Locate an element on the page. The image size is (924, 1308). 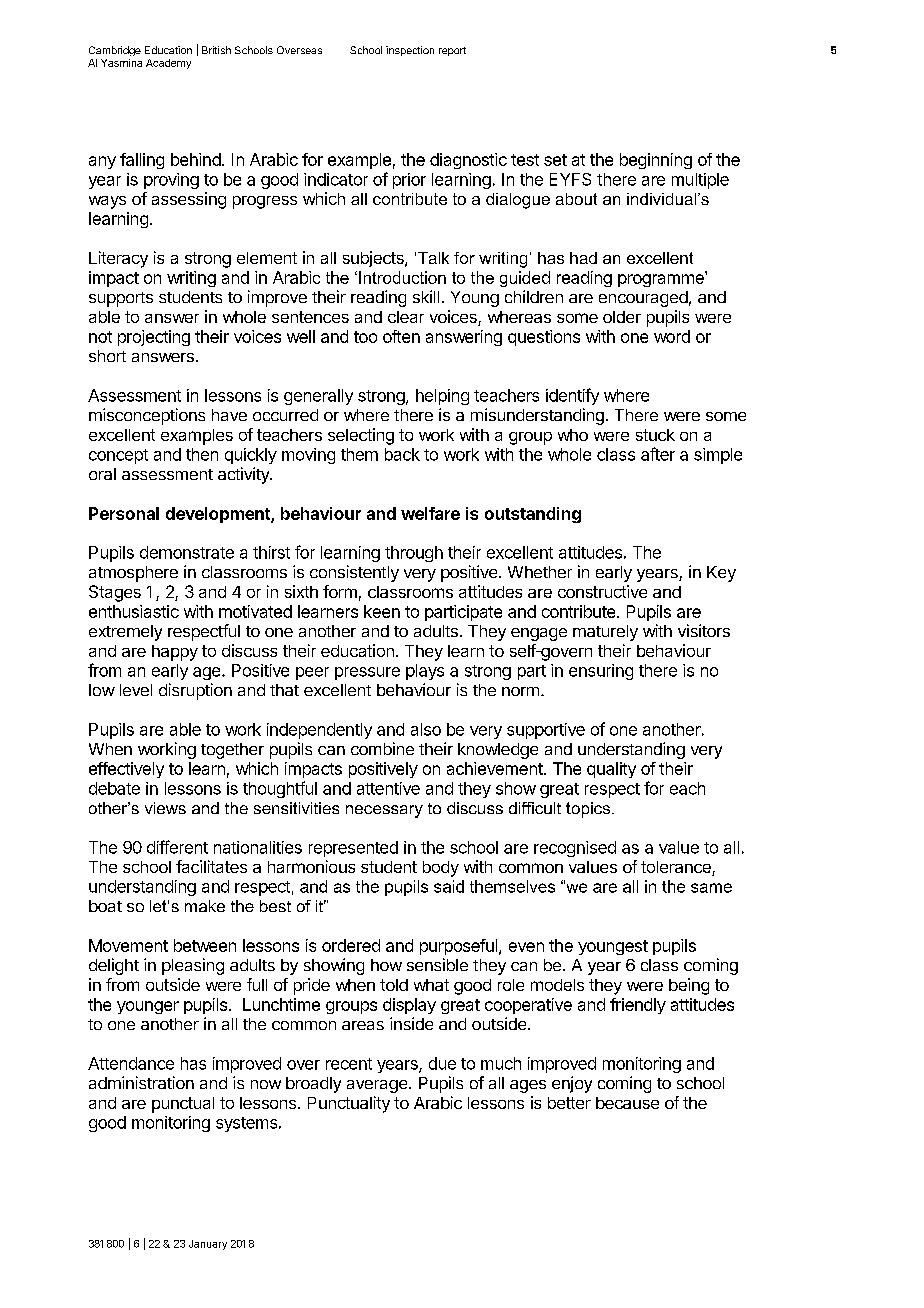
January is located at coordinates (208, 1245).
